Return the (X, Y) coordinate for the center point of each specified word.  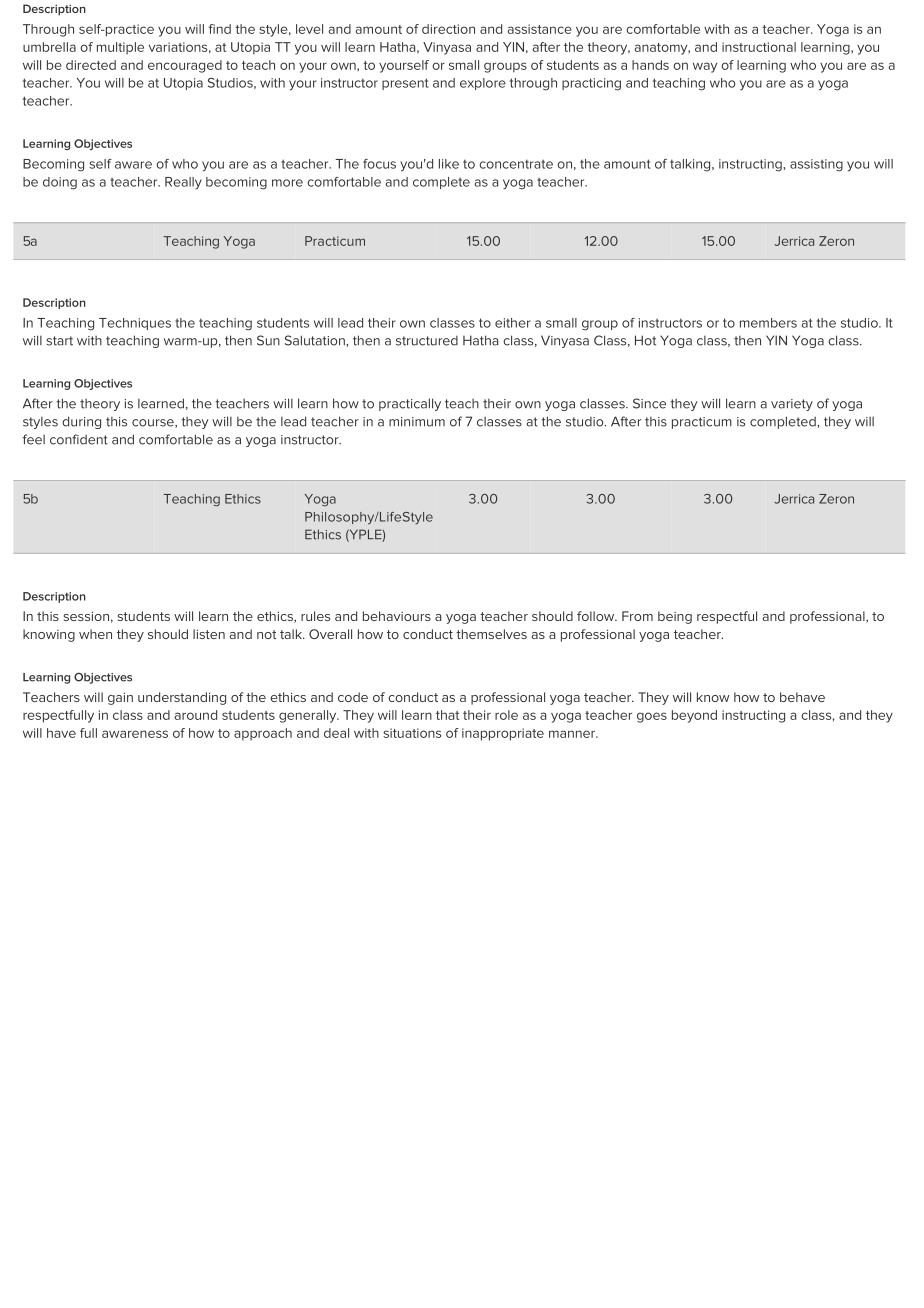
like (449, 164)
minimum (417, 422)
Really (183, 183)
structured (427, 341)
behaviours (397, 616)
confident (79, 439)
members (768, 323)
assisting (816, 165)
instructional (759, 47)
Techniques (135, 324)
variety (792, 405)
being (675, 617)
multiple (120, 48)
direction (448, 29)
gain (120, 698)
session (86, 616)
